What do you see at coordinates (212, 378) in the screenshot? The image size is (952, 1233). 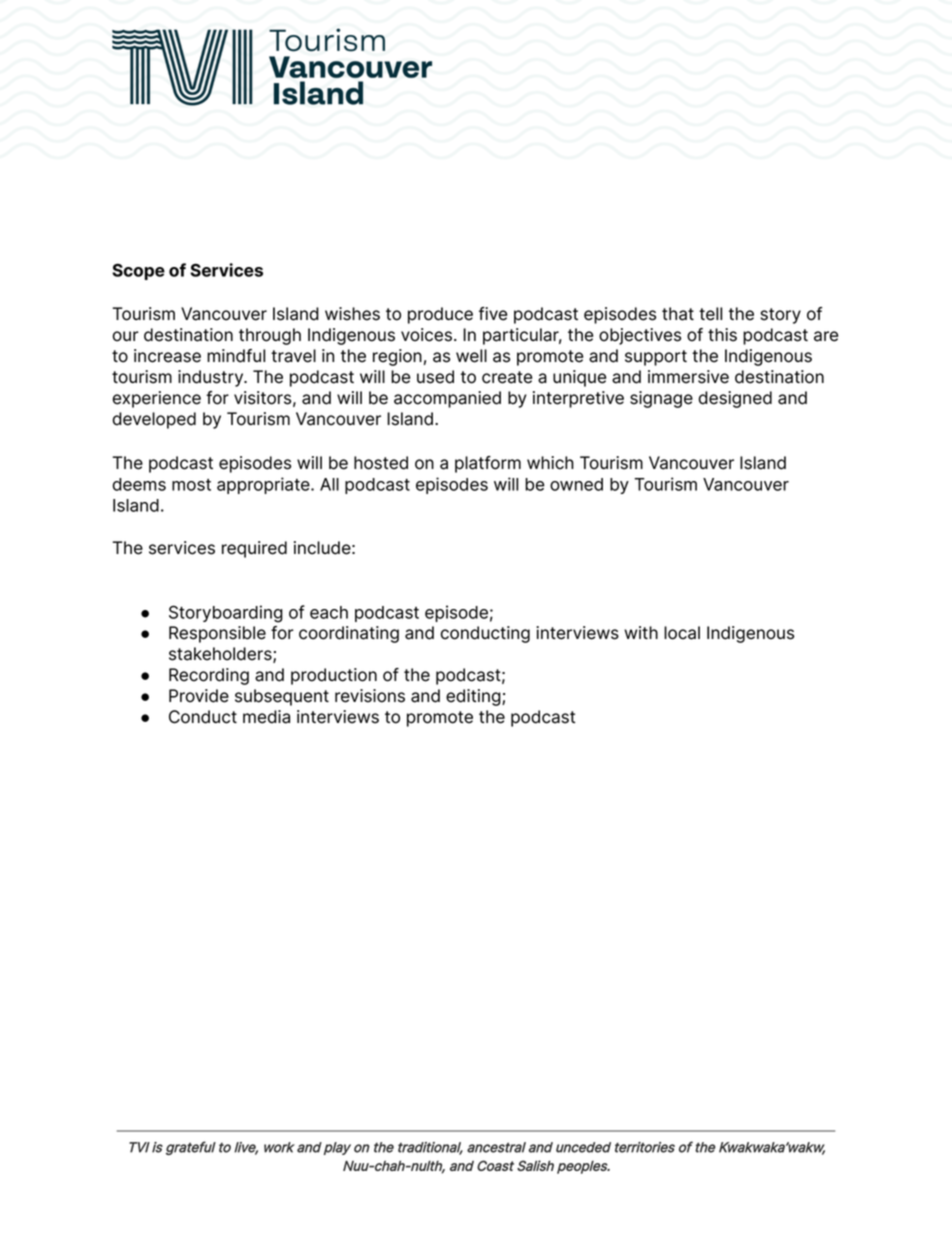 I see `industry` at bounding box center [212, 378].
